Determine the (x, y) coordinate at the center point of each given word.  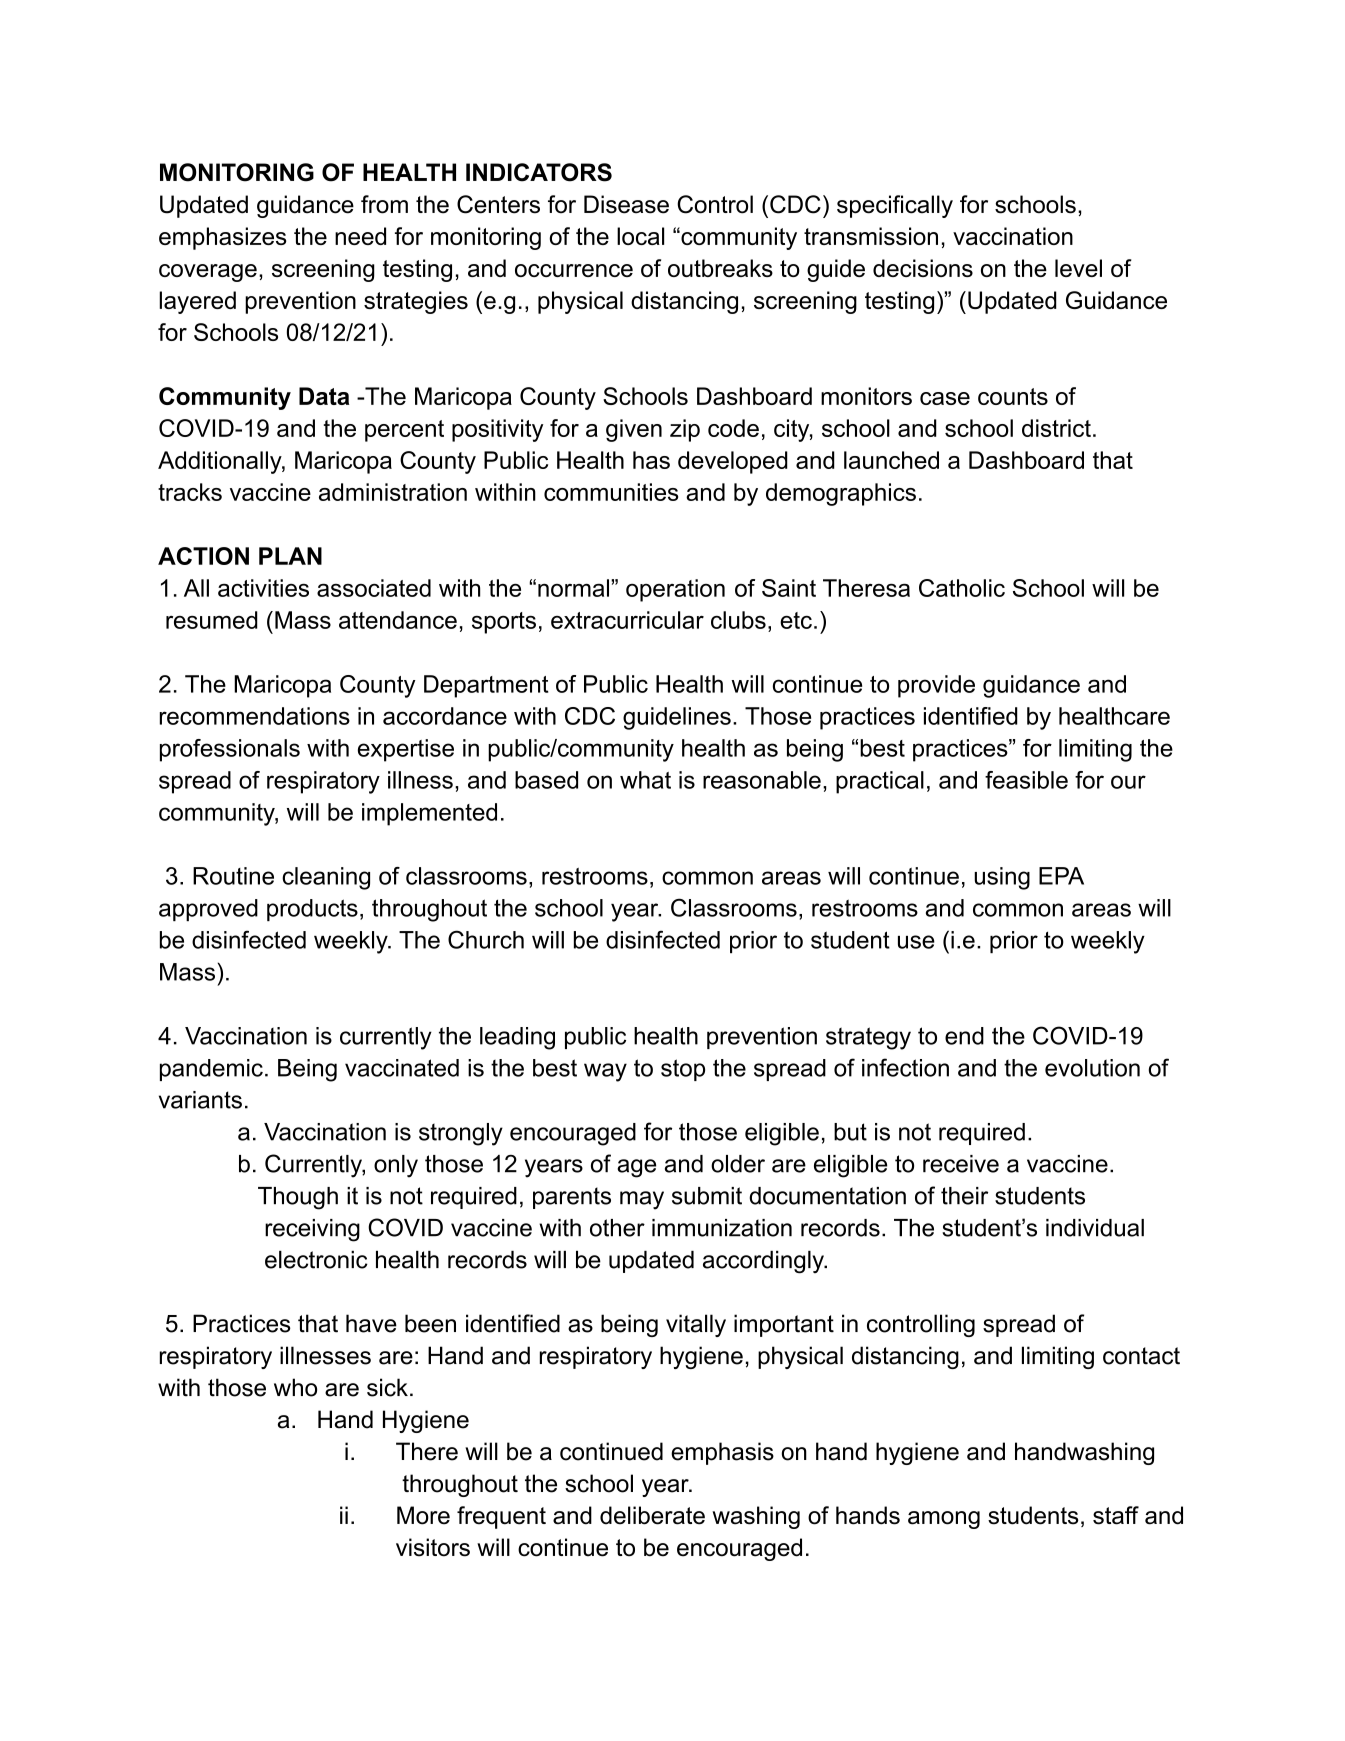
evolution (1092, 1068)
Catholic (962, 588)
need (360, 236)
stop (683, 1070)
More (423, 1515)
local (640, 236)
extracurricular (627, 620)
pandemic (211, 1070)
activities (263, 588)
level (1078, 268)
